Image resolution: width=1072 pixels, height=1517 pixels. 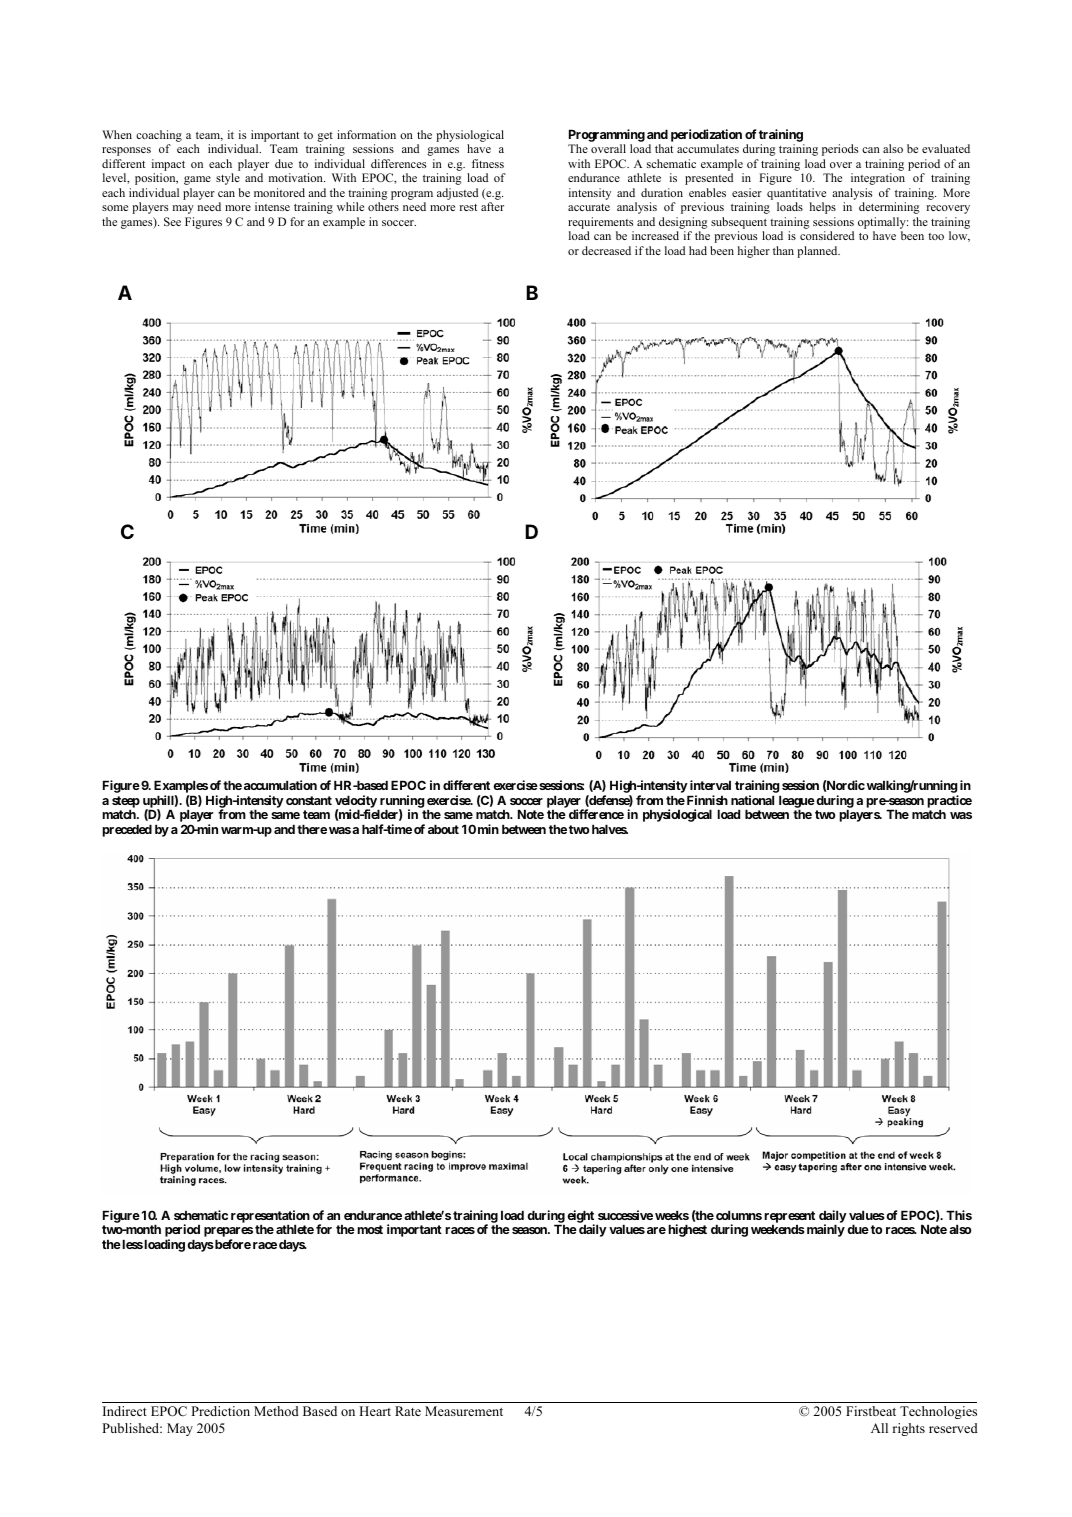 What do you see at coordinates (878, 179) in the screenshot?
I see `integration` at bounding box center [878, 179].
